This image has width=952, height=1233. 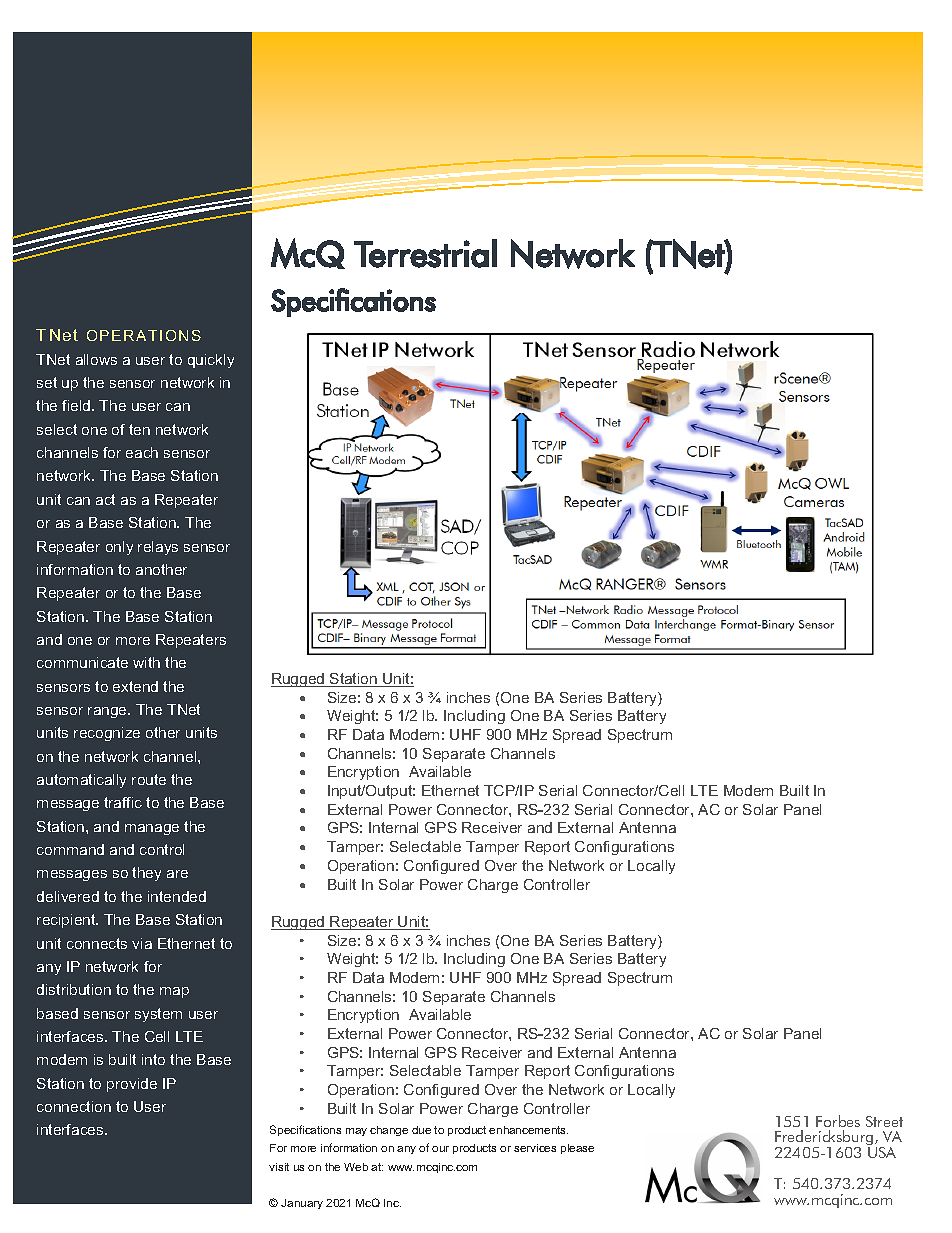 What do you see at coordinates (142, 943) in the image?
I see `via` at bounding box center [142, 943].
